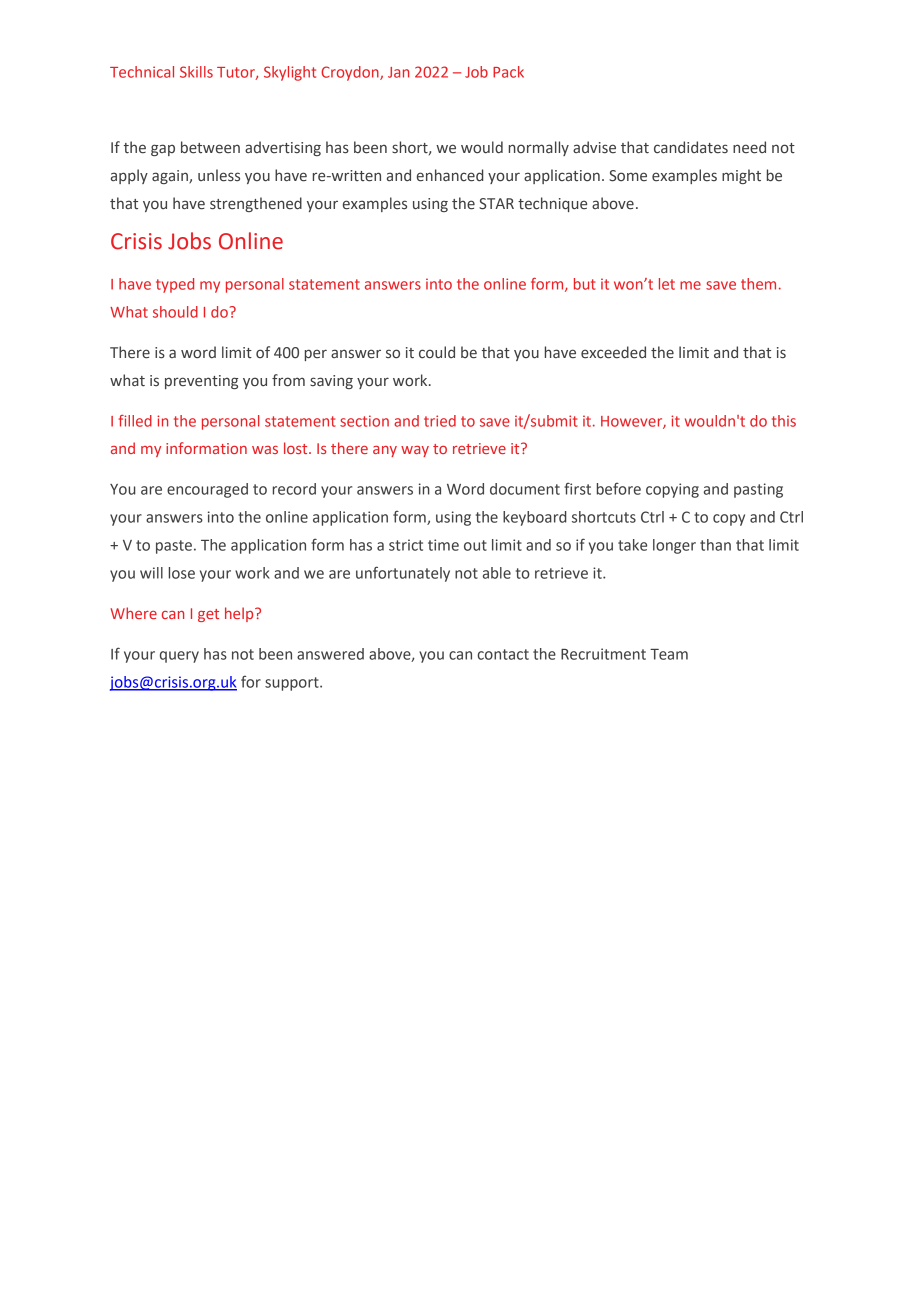  Describe the element at coordinates (691, 147) in the screenshot. I see `candidates` at that location.
